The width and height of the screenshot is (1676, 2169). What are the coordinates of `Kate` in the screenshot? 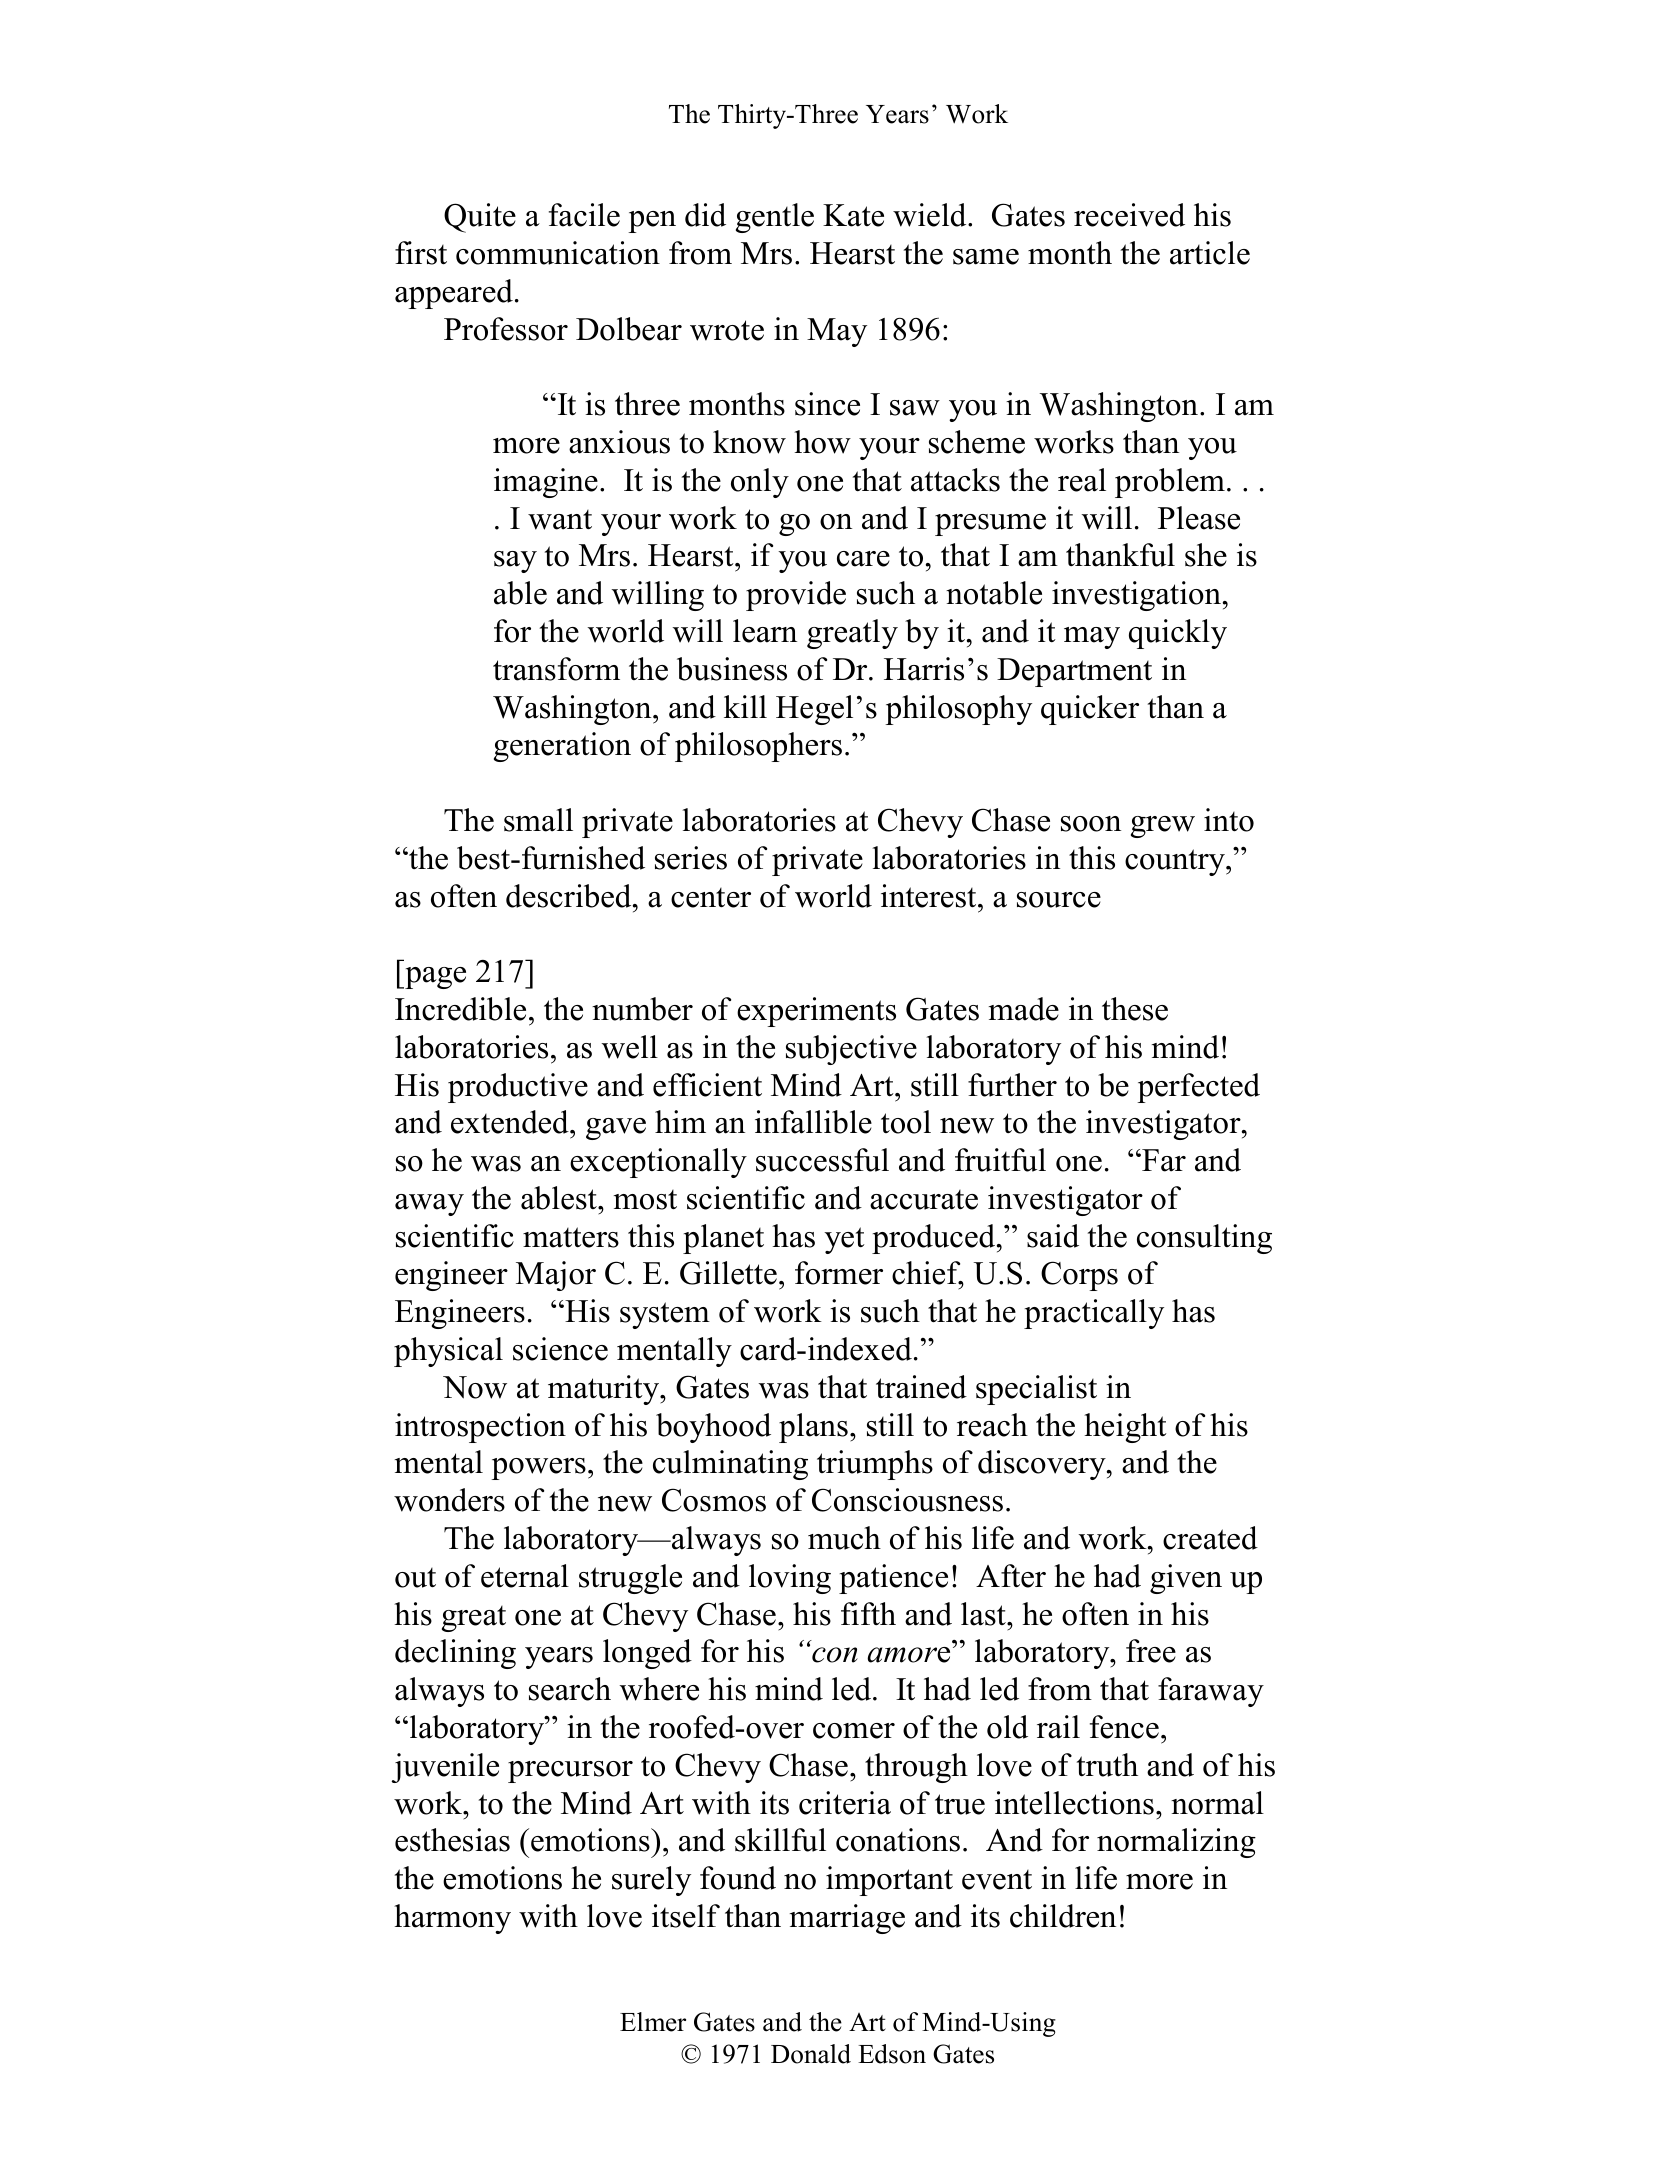 It's located at (853, 215).
